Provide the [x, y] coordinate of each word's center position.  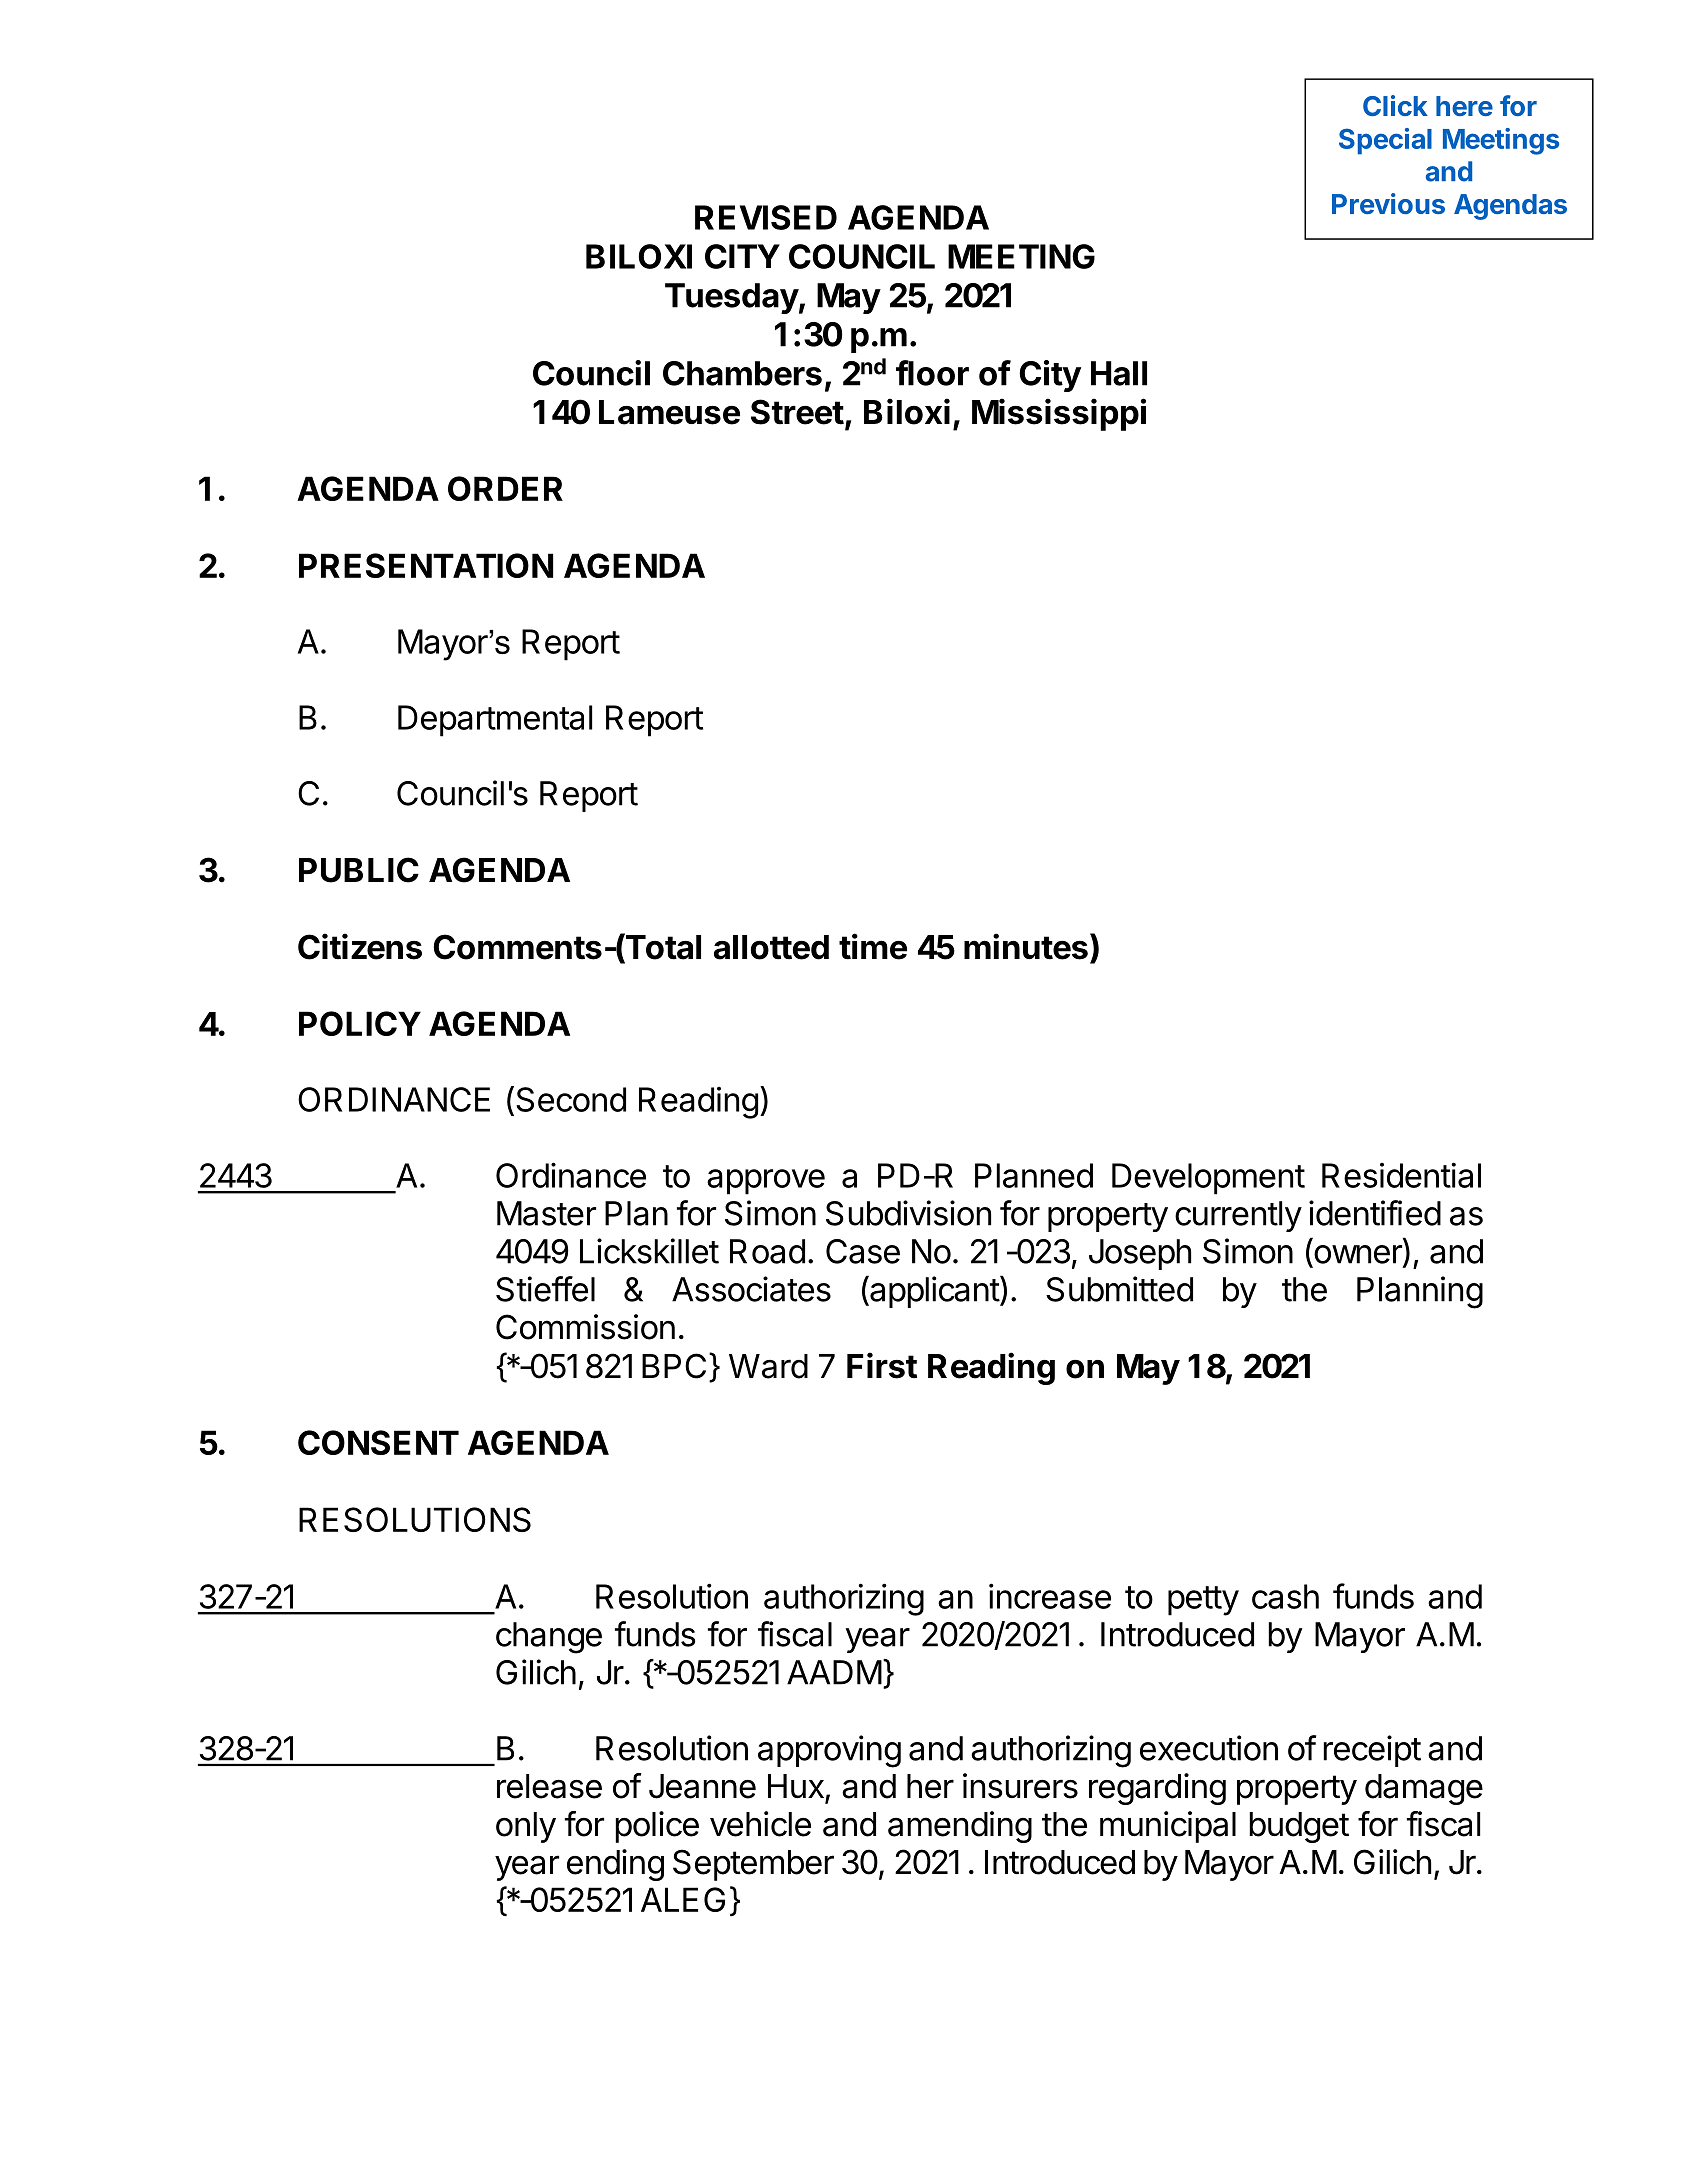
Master [546, 1213]
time [873, 946]
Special [1385, 141]
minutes [1026, 946]
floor [932, 373]
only [526, 1827]
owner [1359, 1255]
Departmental [495, 721]
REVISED [766, 217]
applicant [934, 1292]
